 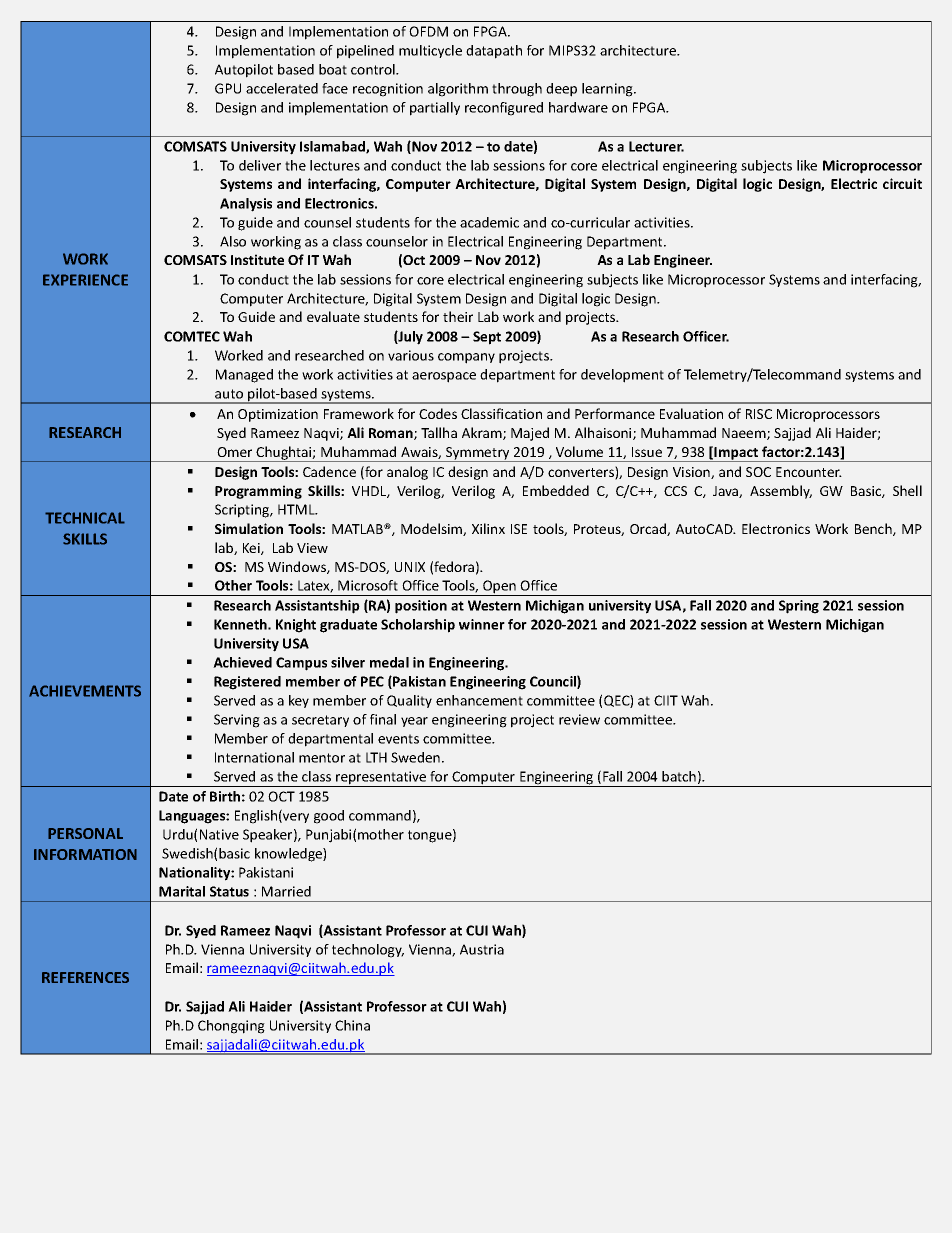 What do you see at coordinates (902, 183) in the screenshot?
I see `circuit` at bounding box center [902, 183].
